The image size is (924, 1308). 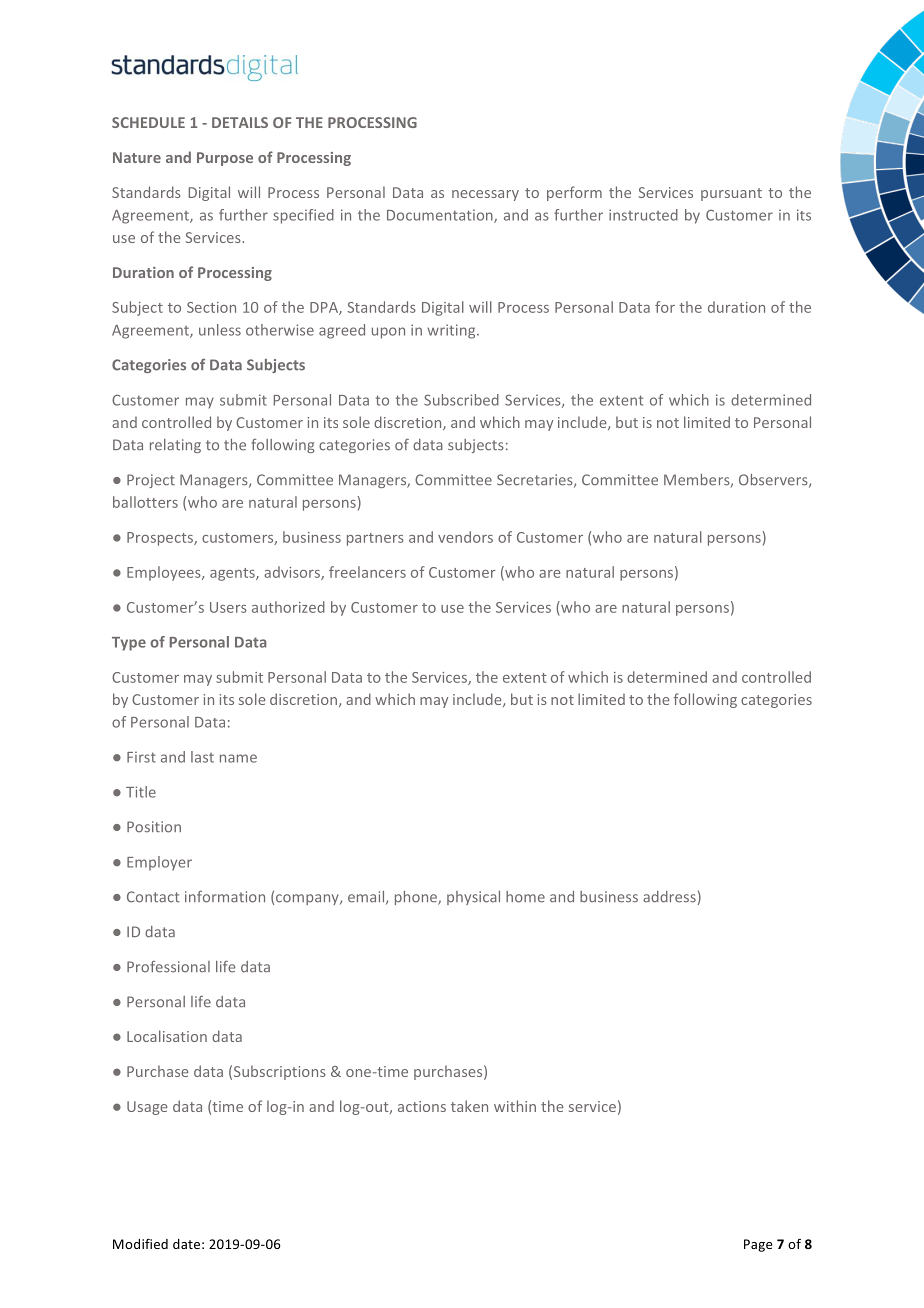 What do you see at coordinates (202, 757) in the document?
I see `last` at bounding box center [202, 757].
